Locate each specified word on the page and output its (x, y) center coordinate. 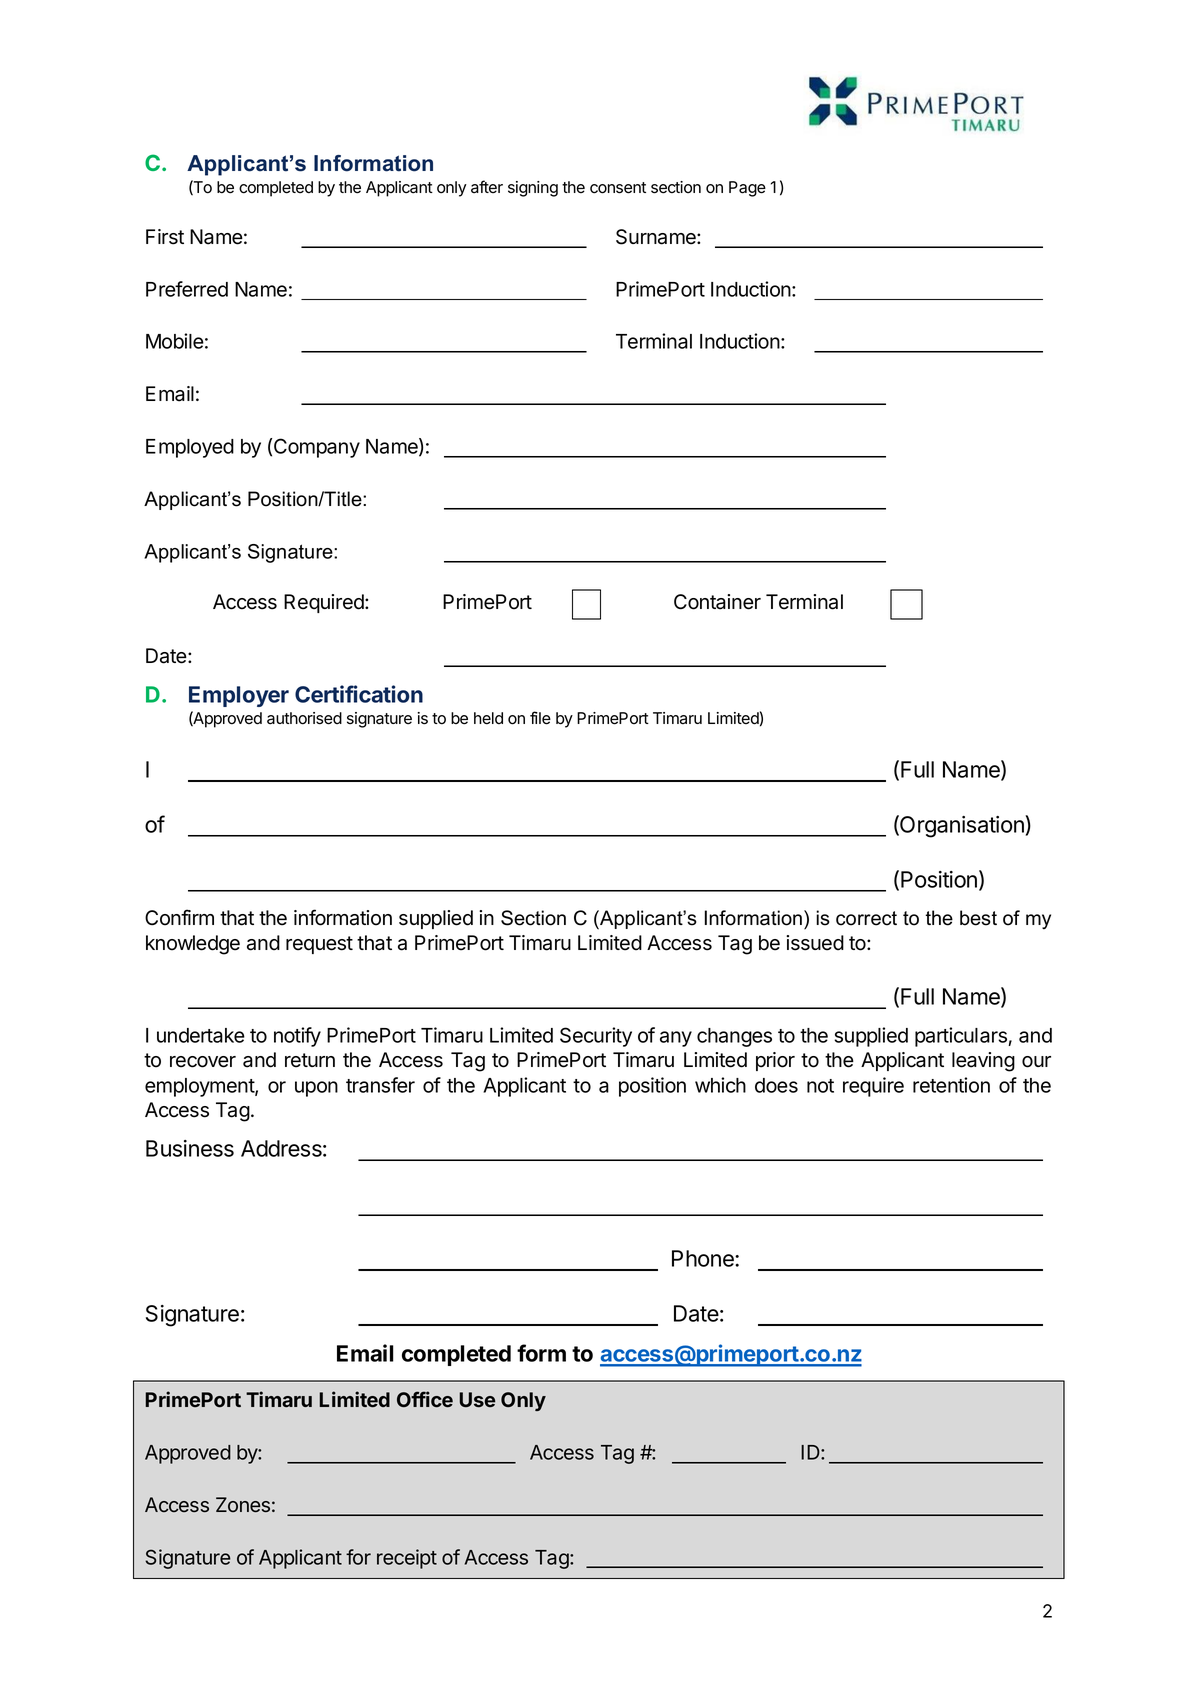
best (978, 918)
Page (747, 189)
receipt (407, 1559)
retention (951, 1085)
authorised (304, 718)
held (488, 718)
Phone (704, 1258)
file (540, 718)
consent (618, 188)
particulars (962, 1037)
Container (717, 602)
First (165, 237)
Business (190, 1148)
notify (297, 1037)
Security (596, 1037)
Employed (190, 448)
